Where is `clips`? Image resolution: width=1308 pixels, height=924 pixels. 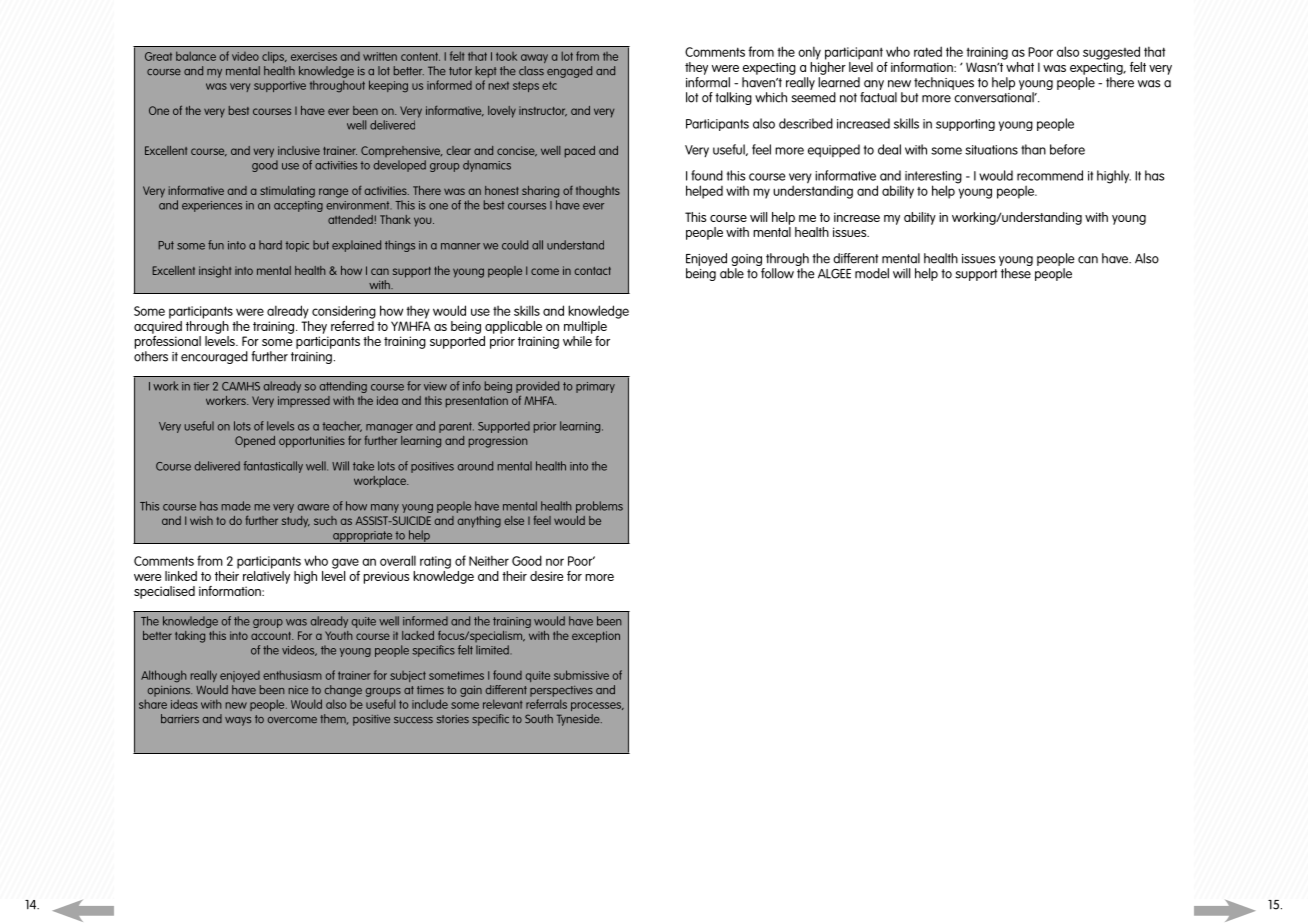
clips is located at coordinates (274, 57).
